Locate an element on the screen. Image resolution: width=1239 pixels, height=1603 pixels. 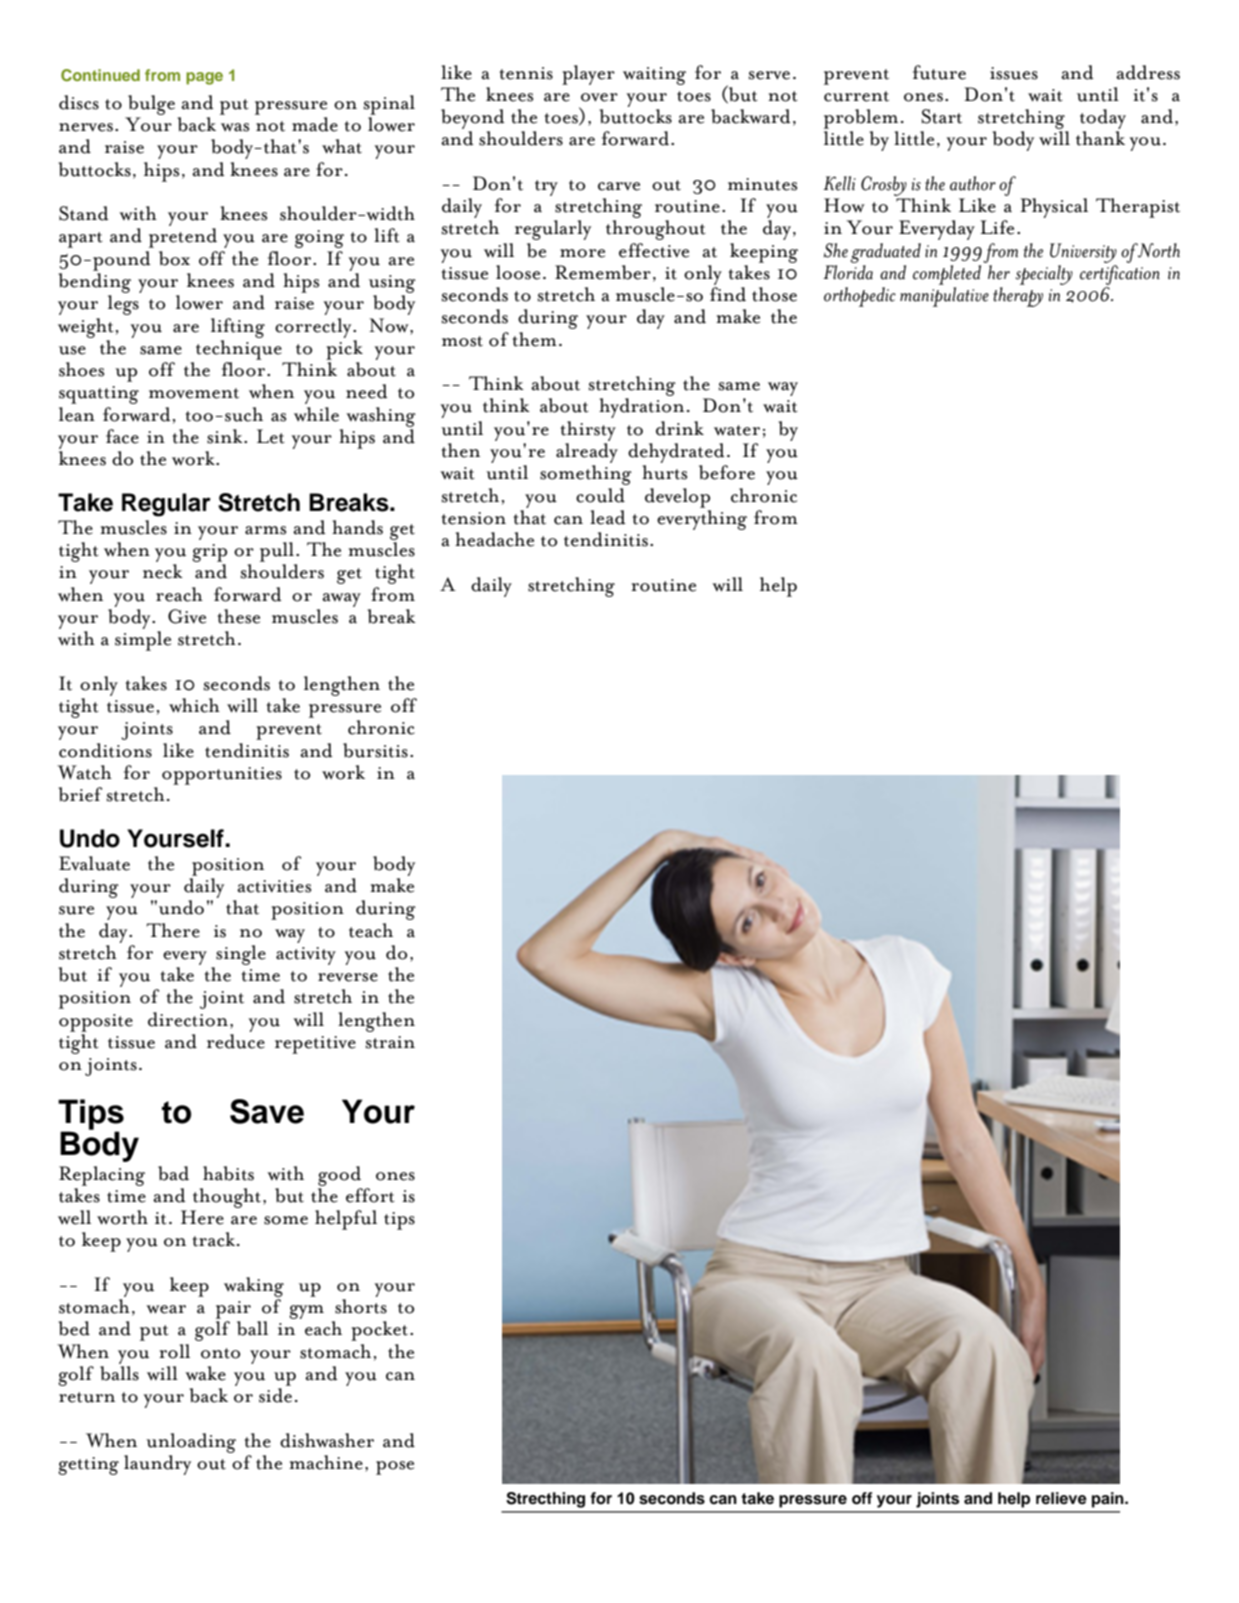
already is located at coordinates (587, 453).
